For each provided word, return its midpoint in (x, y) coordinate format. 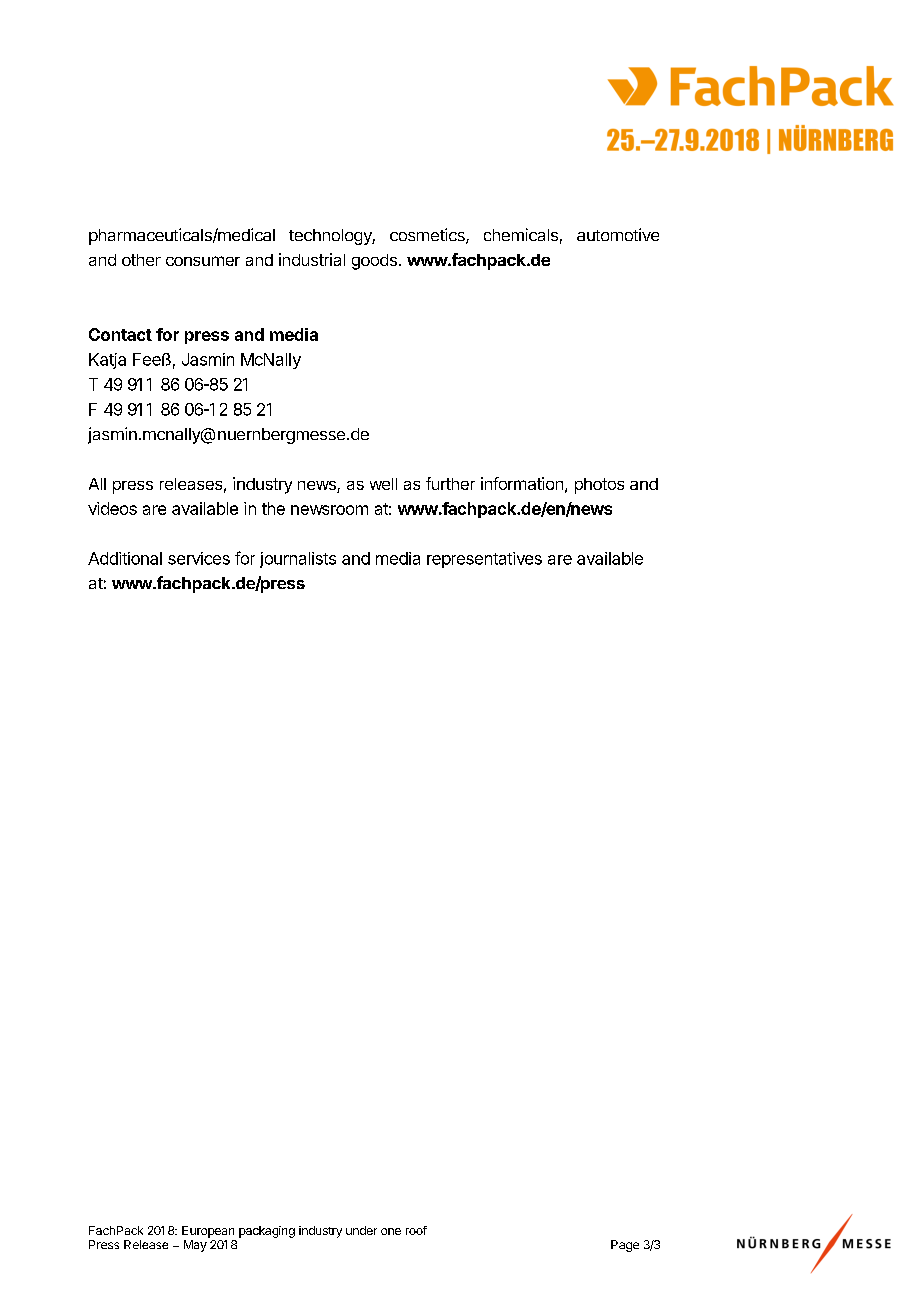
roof (416, 1230)
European (208, 1232)
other (141, 260)
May (195, 1246)
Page (625, 1246)
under (361, 1230)
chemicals (521, 234)
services (199, 558)
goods (374, 262)
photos (599, 486)
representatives (484, 560)
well (383, 484)
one (391, 1231)
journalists (298, 560)
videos (112, 508)
